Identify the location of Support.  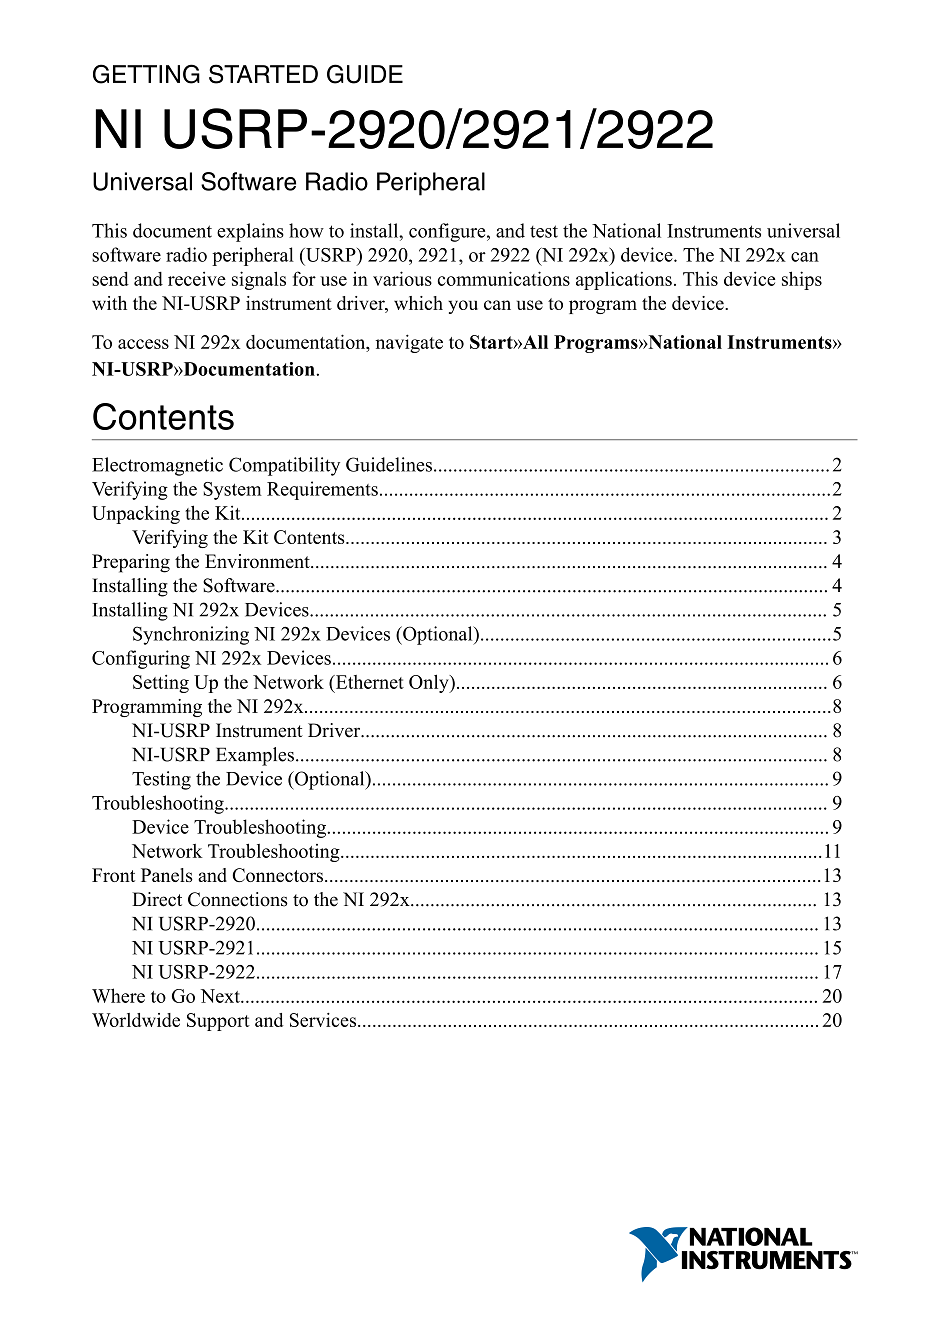
(218, 1022).
